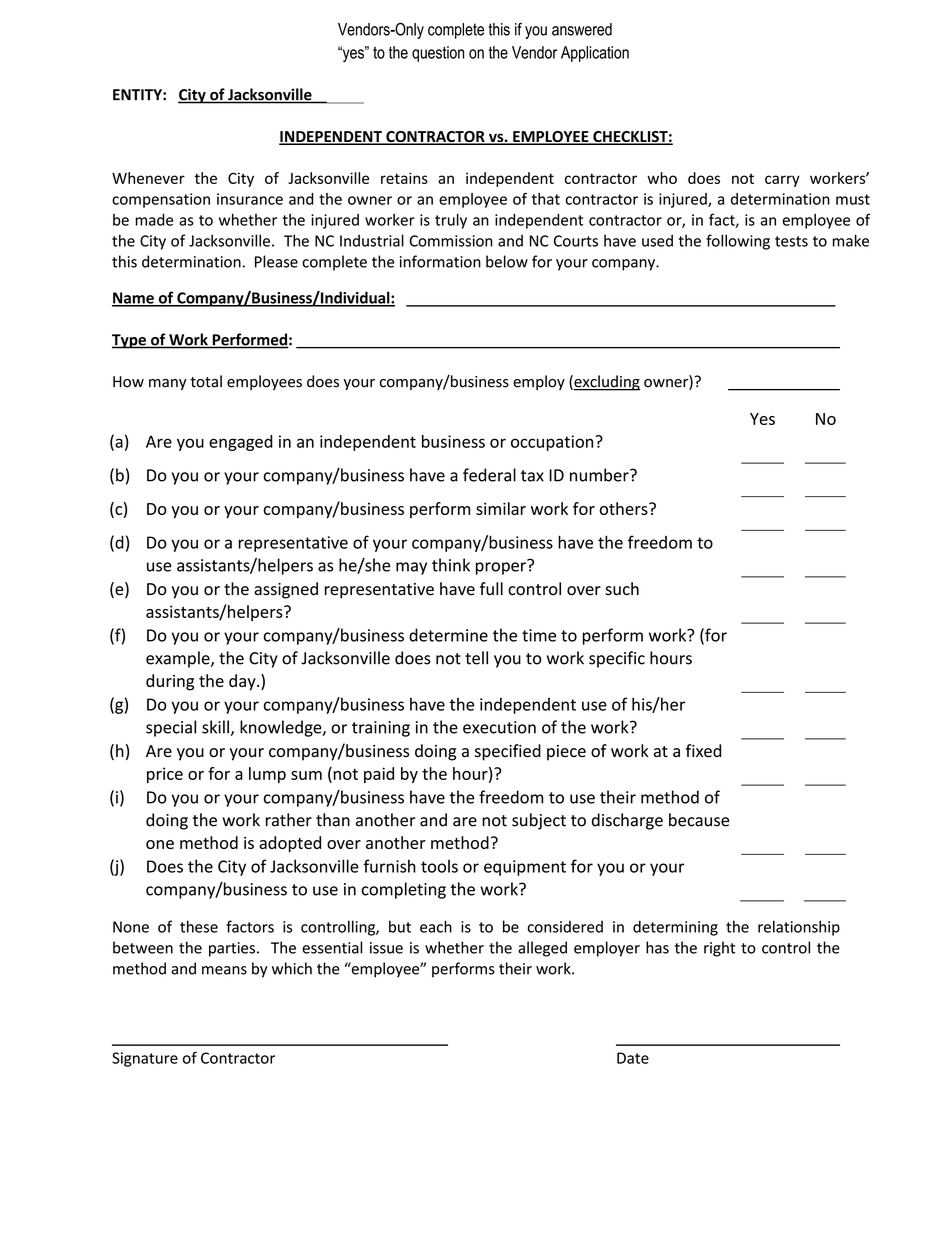 This screenshot has height=1233, width=952. Describe the element at coordinates (502, 567) in the screenshot. I see `proper` at that location.
